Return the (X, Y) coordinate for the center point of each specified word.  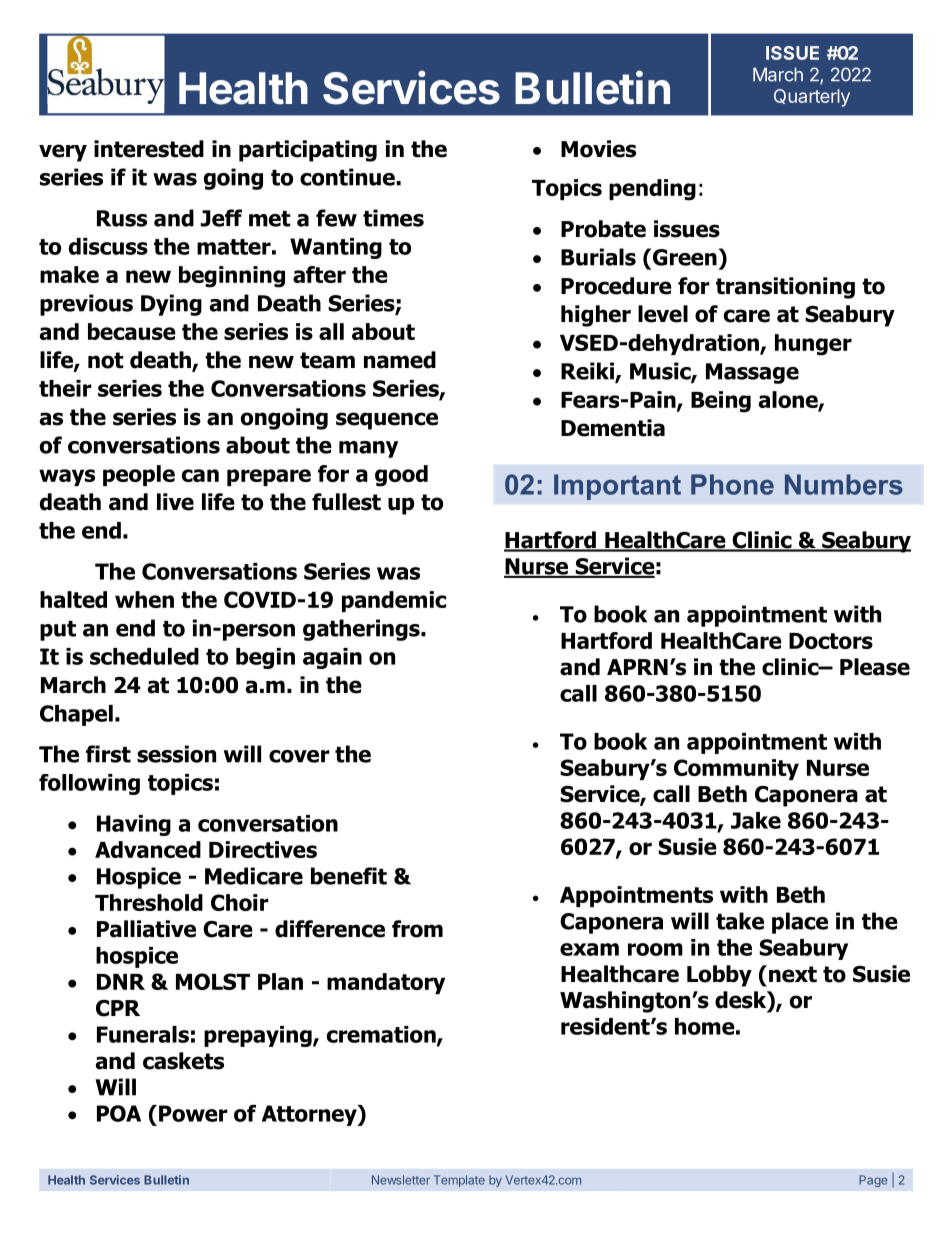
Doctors (831, 641)
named (400, 360)
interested (149, 149)
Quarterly (812, 98)
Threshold (149, 902)
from (417, 929)
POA (119, 1113)
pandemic (394, 601)
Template (459, 1181)
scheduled (144, 656)
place (800, 923)
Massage (752, 373)
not (106, 360)
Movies (598, 149)
